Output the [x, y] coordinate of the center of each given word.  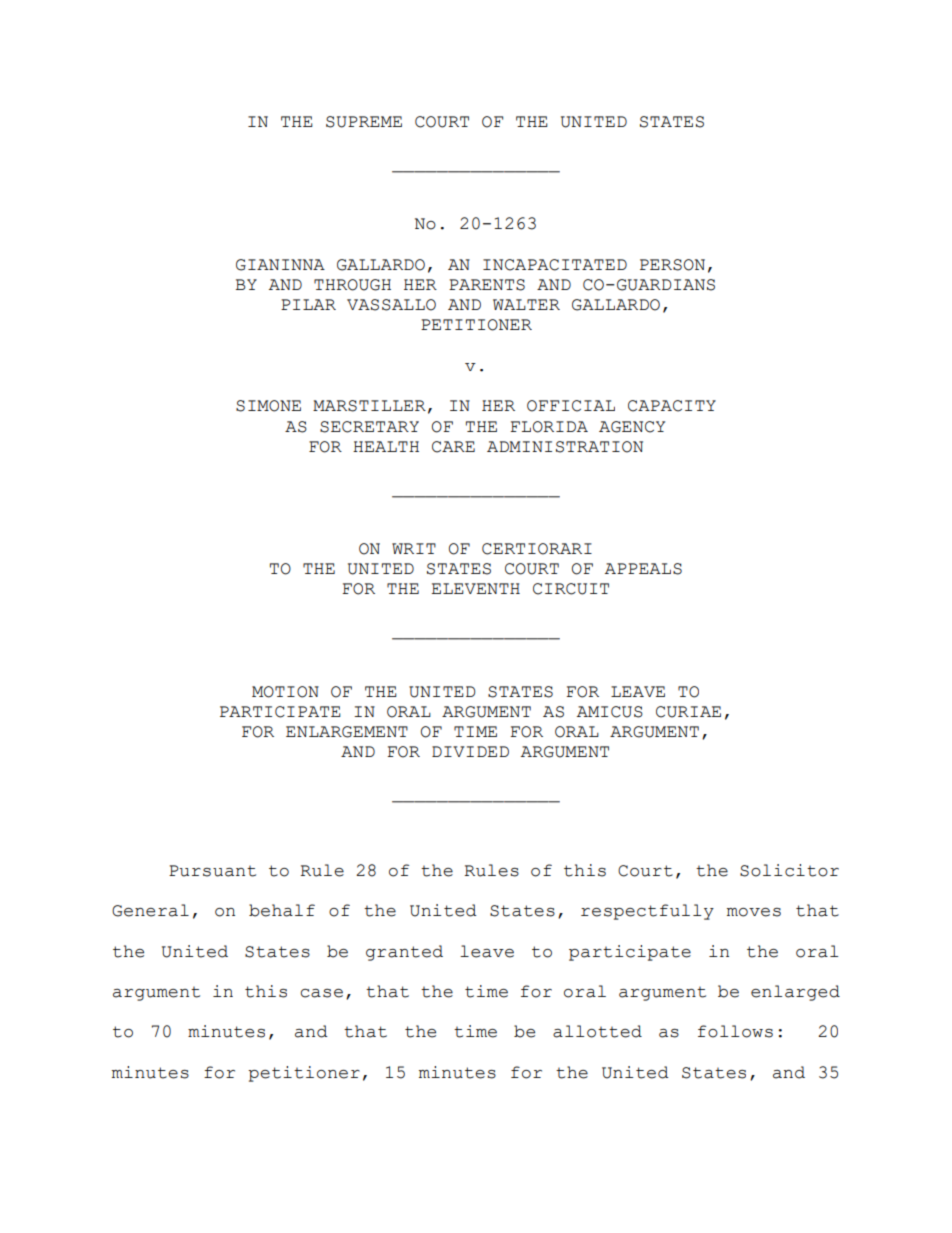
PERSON [672, 265]
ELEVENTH [475, 588]
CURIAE [688, 712]
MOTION [285, 692]
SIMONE [268, 406]
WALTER [526, 304]
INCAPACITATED [555, 265]
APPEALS [643, 569]
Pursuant [212, 871]
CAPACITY [672, 406]
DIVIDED [470, 751]
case [322, 993]
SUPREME [364, 122]
